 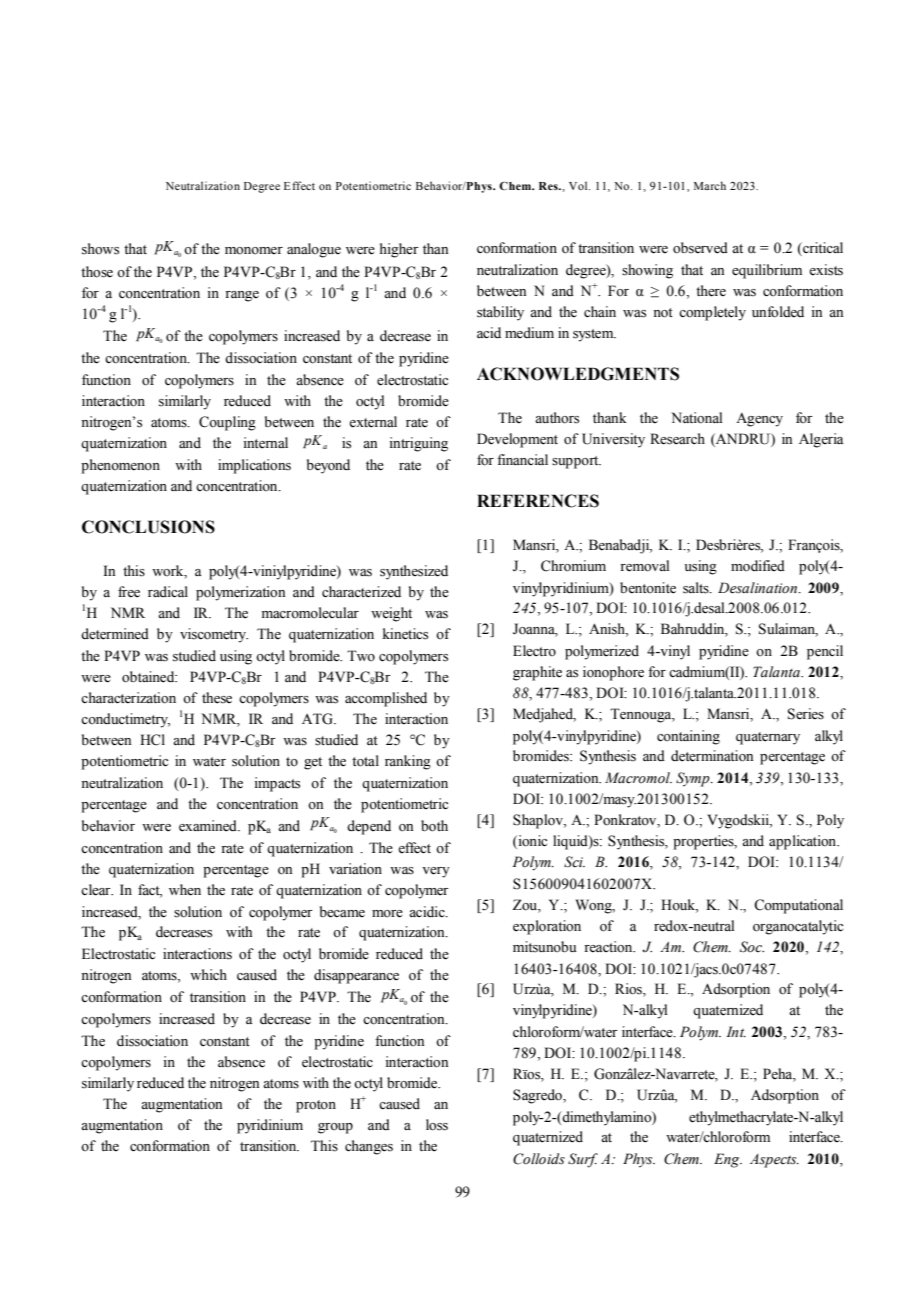 What do you see at coordinates (758, 566) in the screenshot?
I see `modified` at bounding box center [758, 566].
